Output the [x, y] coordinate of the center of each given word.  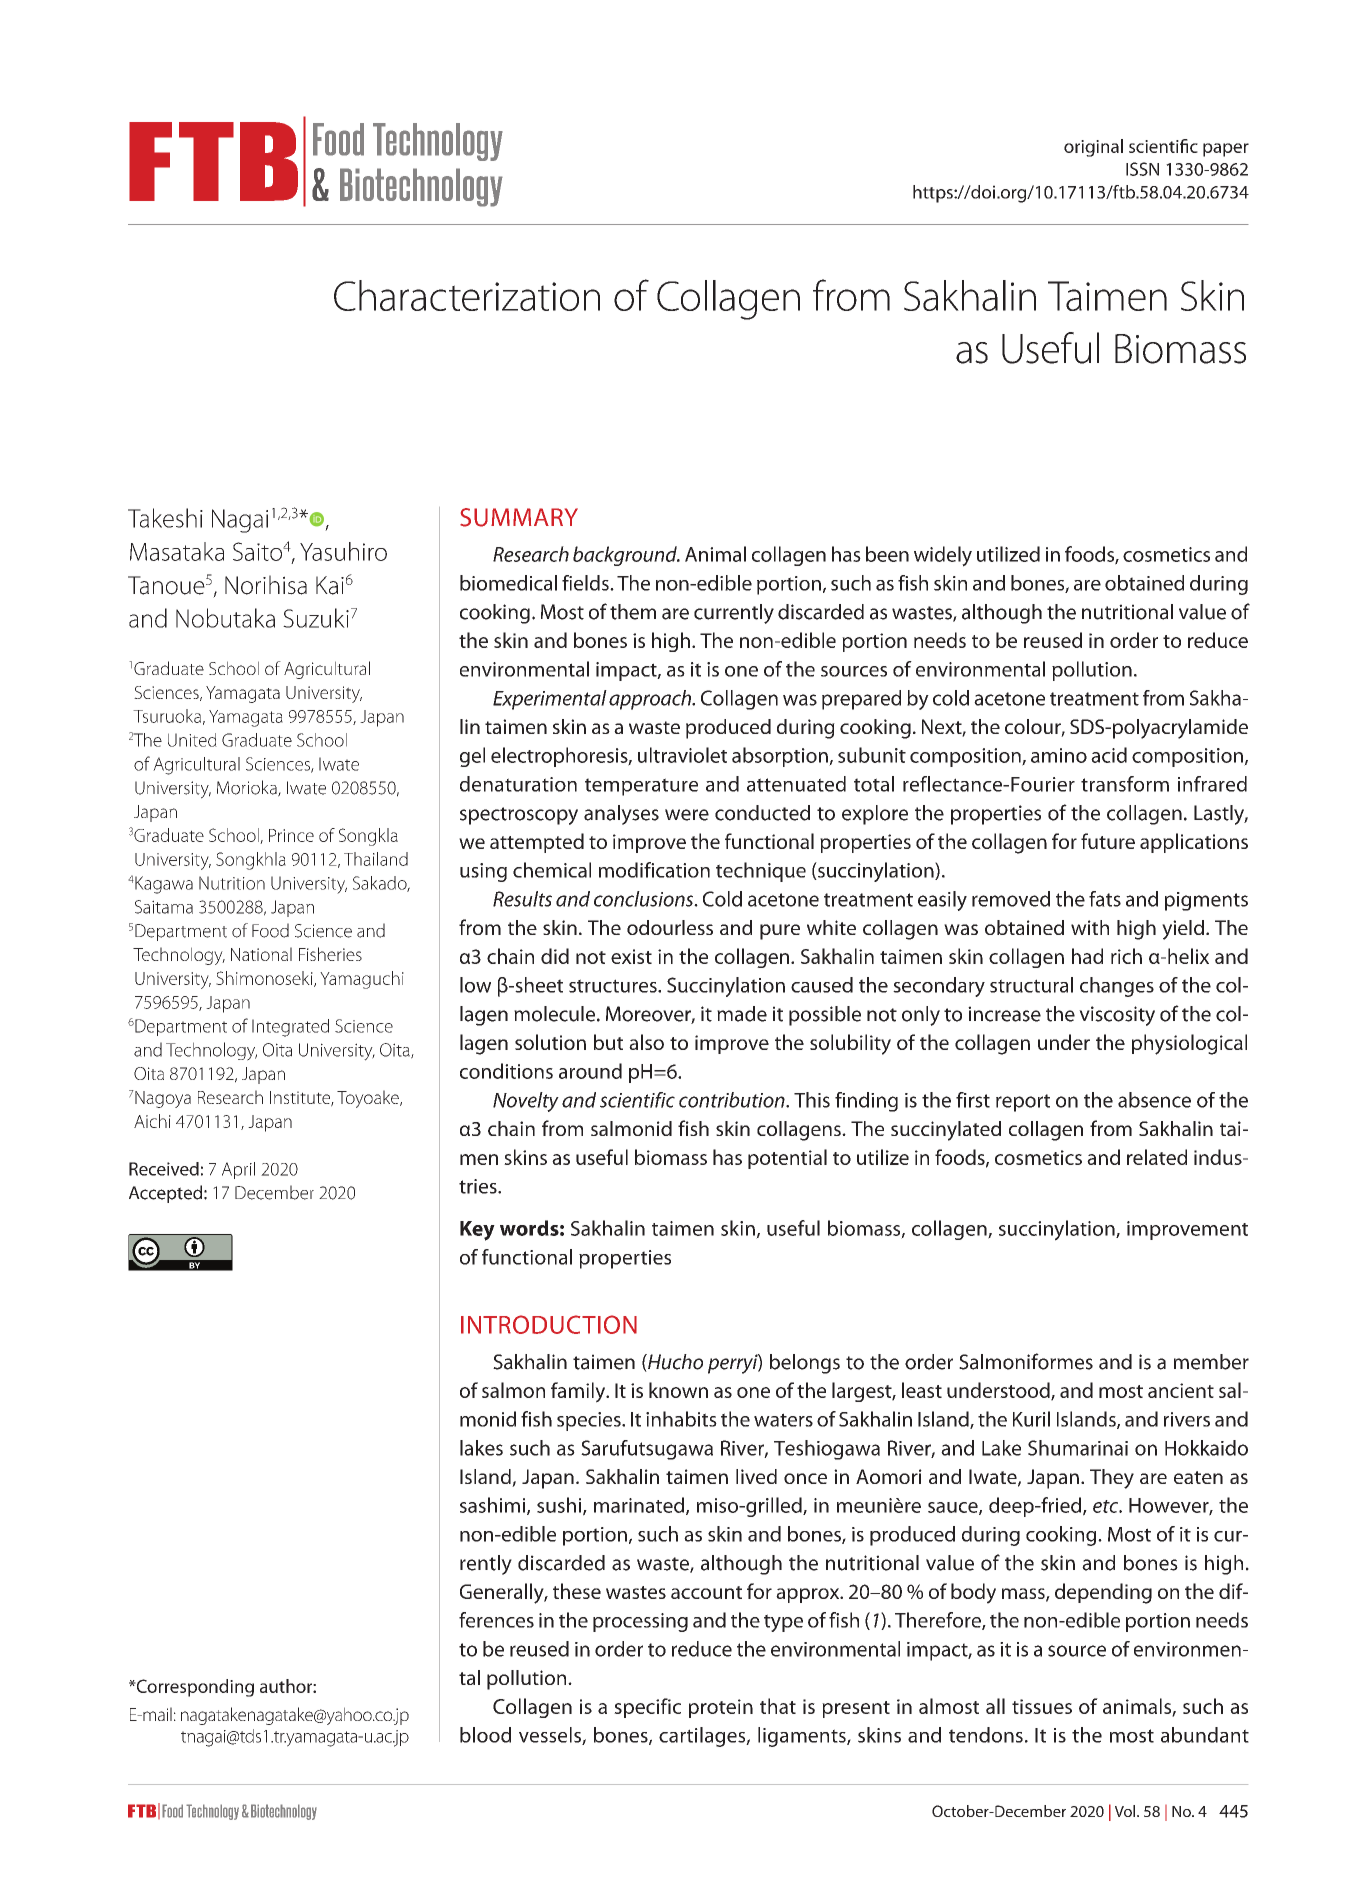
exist [631, 956]
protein [721, 1708]
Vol [1126, 1811]
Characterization [467, 295]
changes [1117, 987]
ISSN [1142, 169]
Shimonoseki [265, 979]
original [1093, 148]
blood [485, 1735]
